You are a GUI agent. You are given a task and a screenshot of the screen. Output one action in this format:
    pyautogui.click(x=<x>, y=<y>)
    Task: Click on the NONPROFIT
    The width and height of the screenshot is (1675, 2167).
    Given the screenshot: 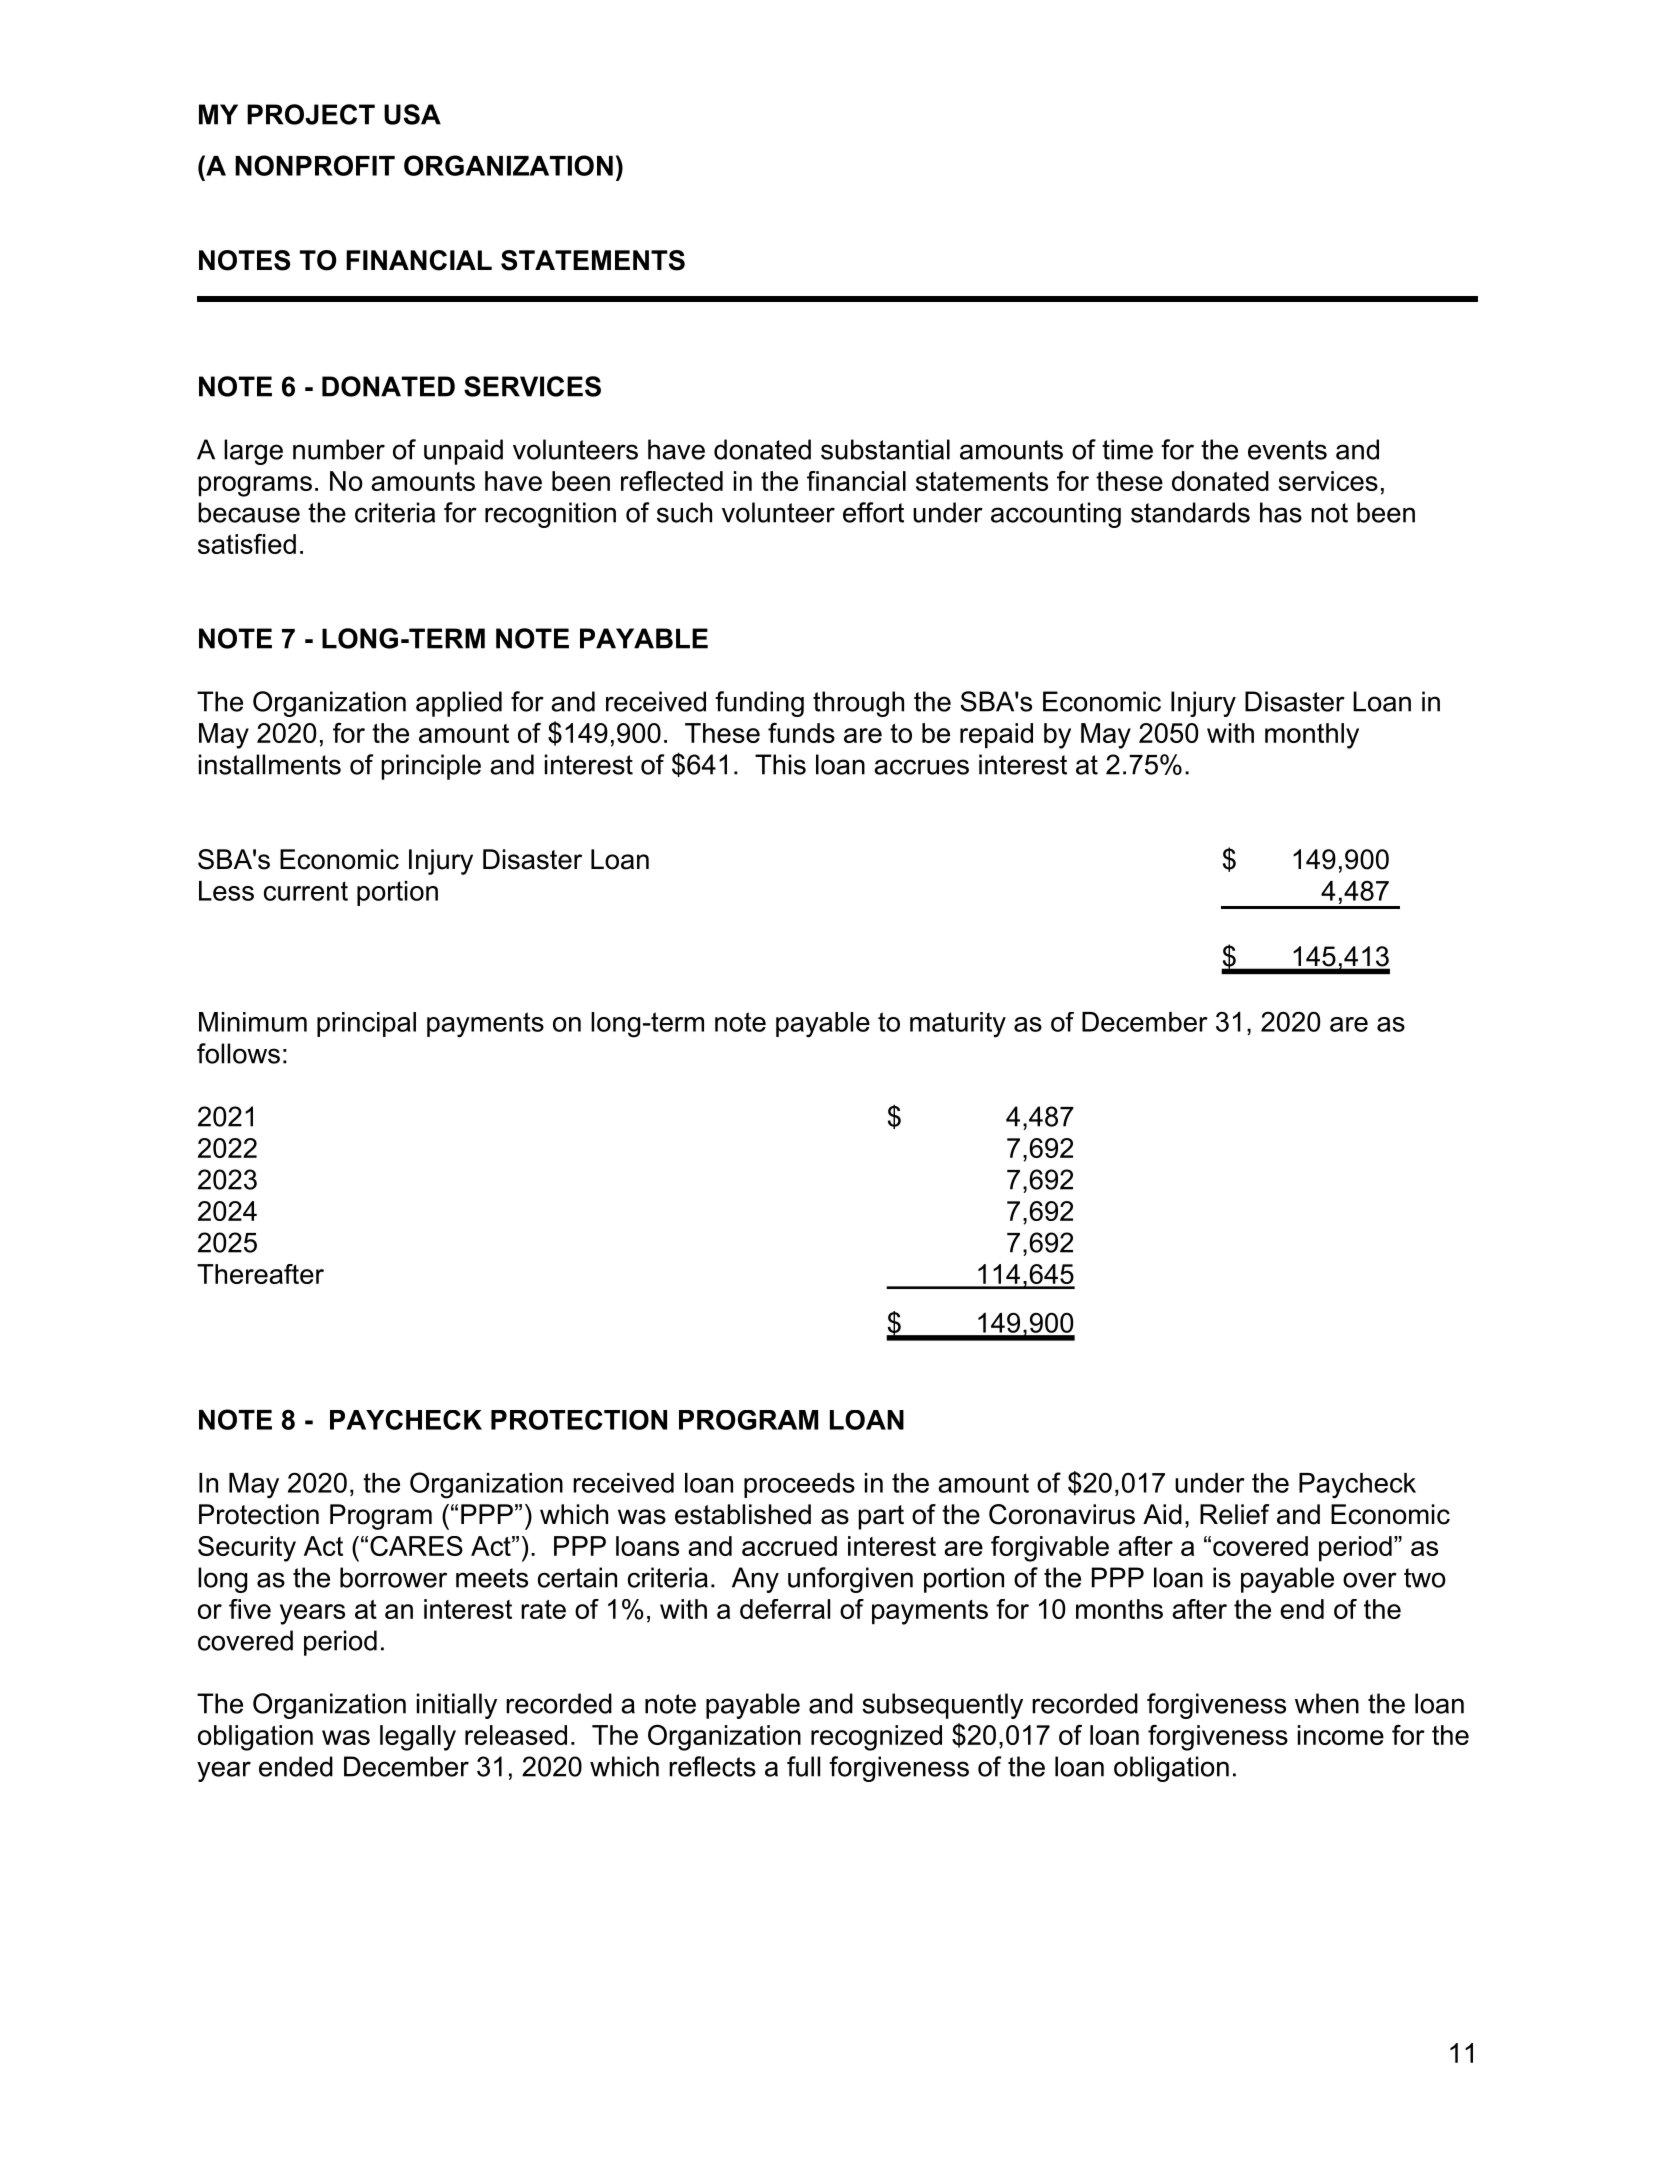 What is the action you would take?
    pyautogui.click(x=315, y=165)
